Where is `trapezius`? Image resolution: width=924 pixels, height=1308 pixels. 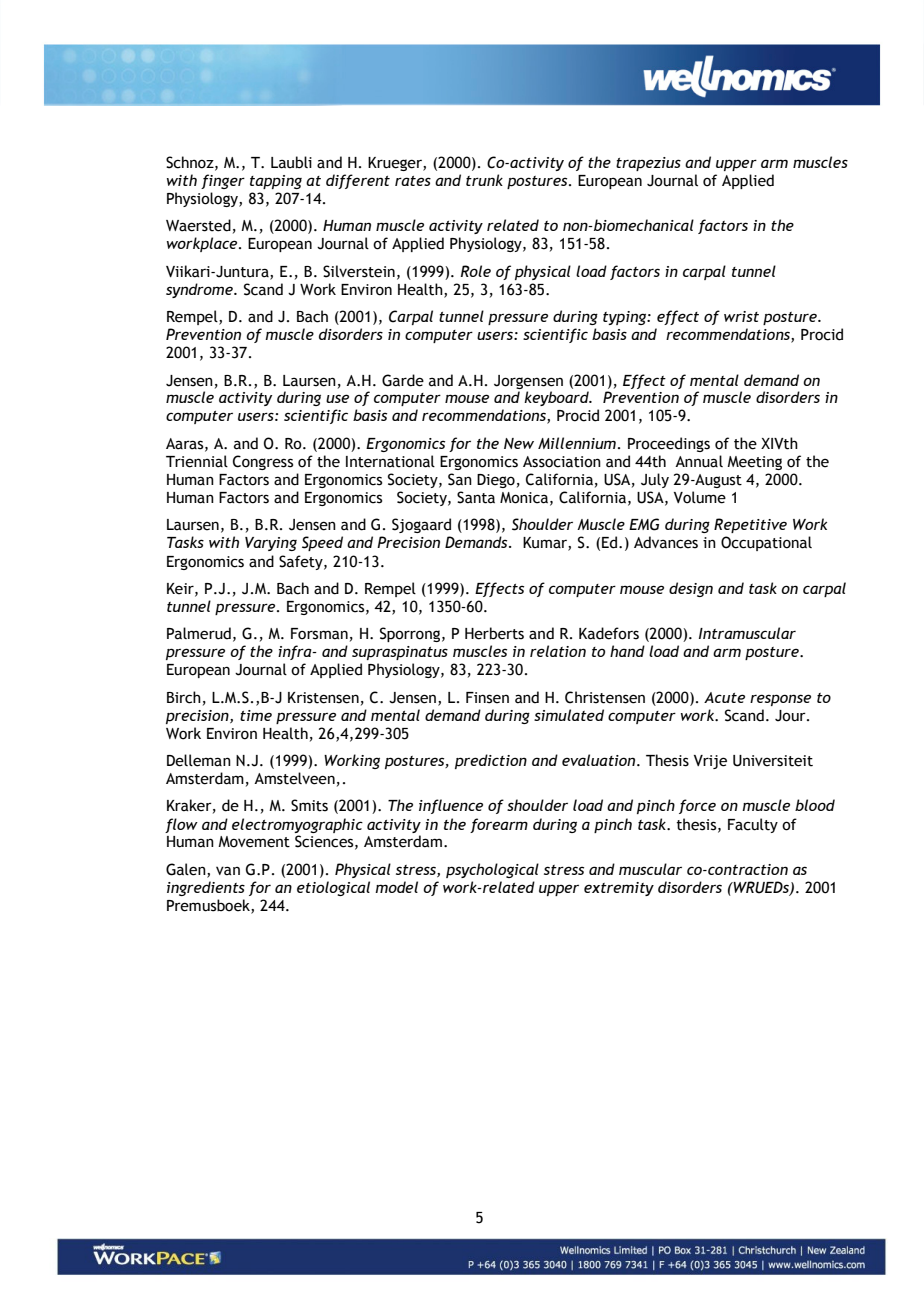 trapezius is located at coordinates (648, 164).
